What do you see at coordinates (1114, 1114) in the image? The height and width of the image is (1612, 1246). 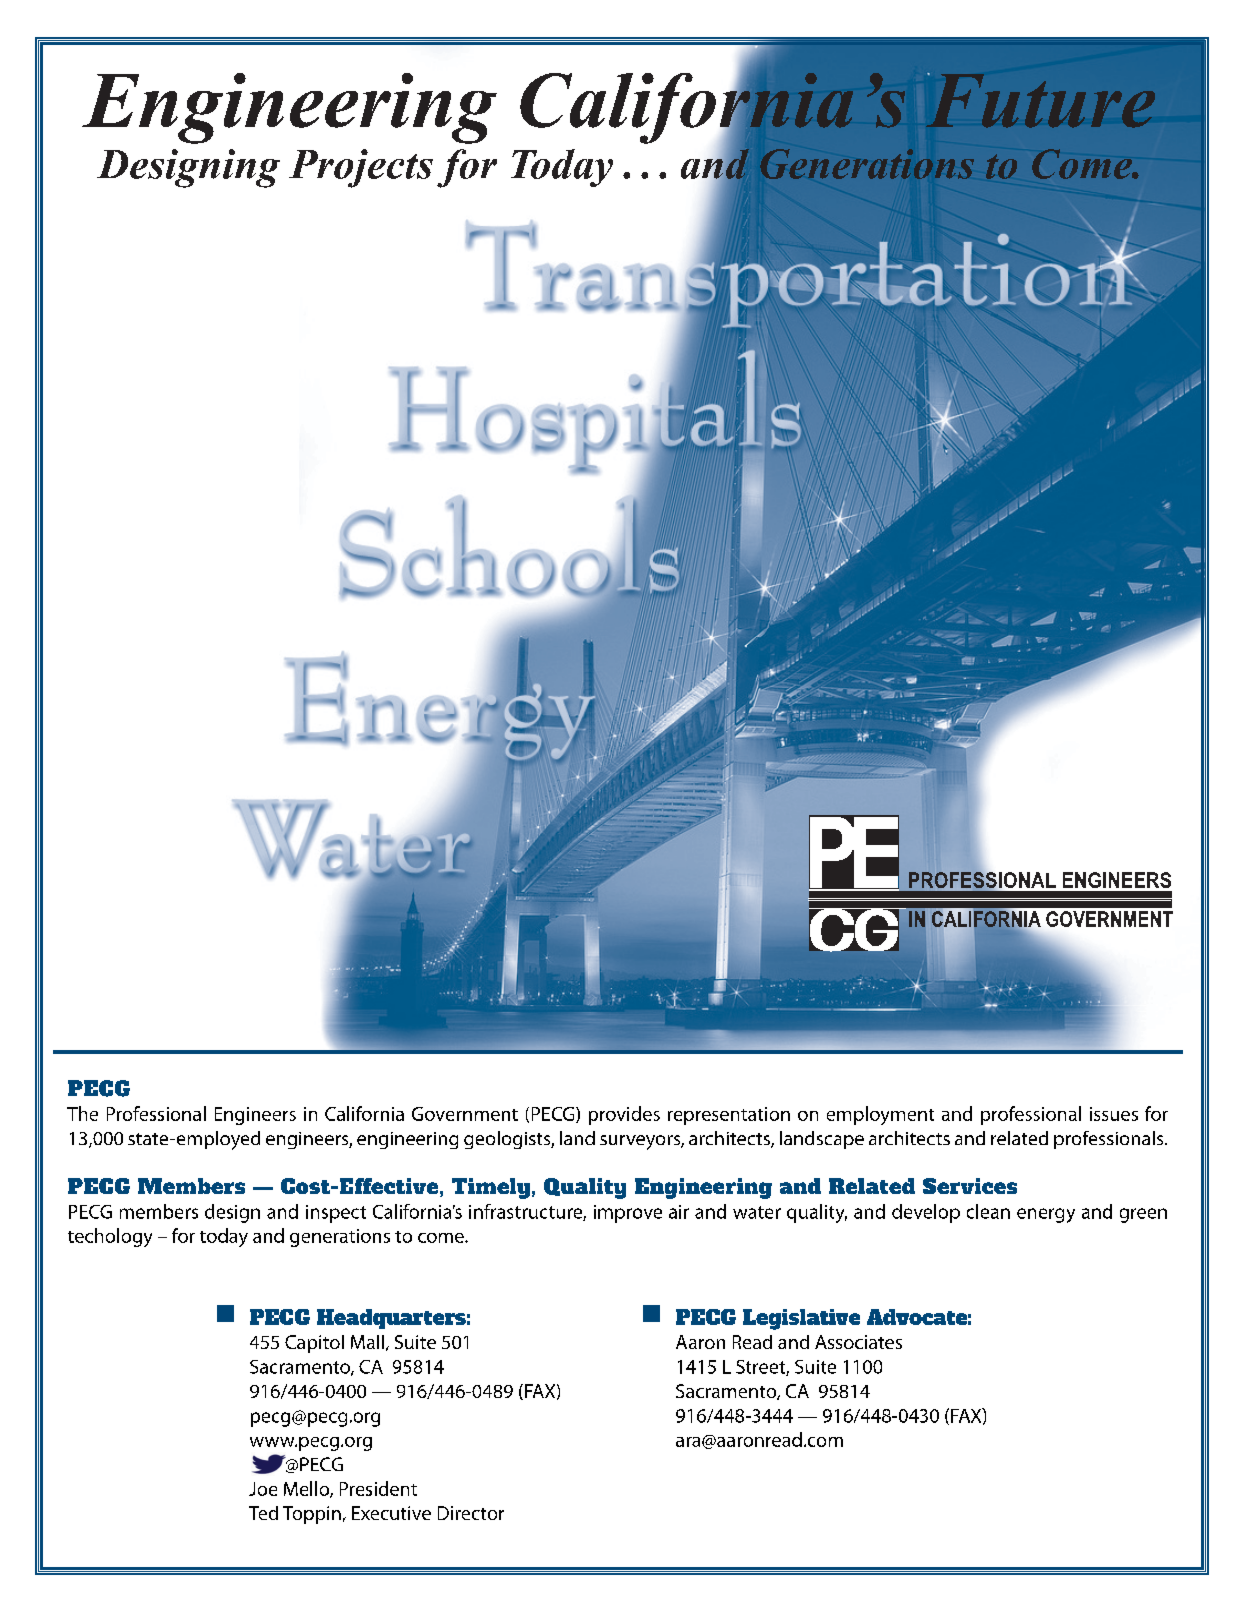 I see `issues` at bounding box center [1114, 1114].
